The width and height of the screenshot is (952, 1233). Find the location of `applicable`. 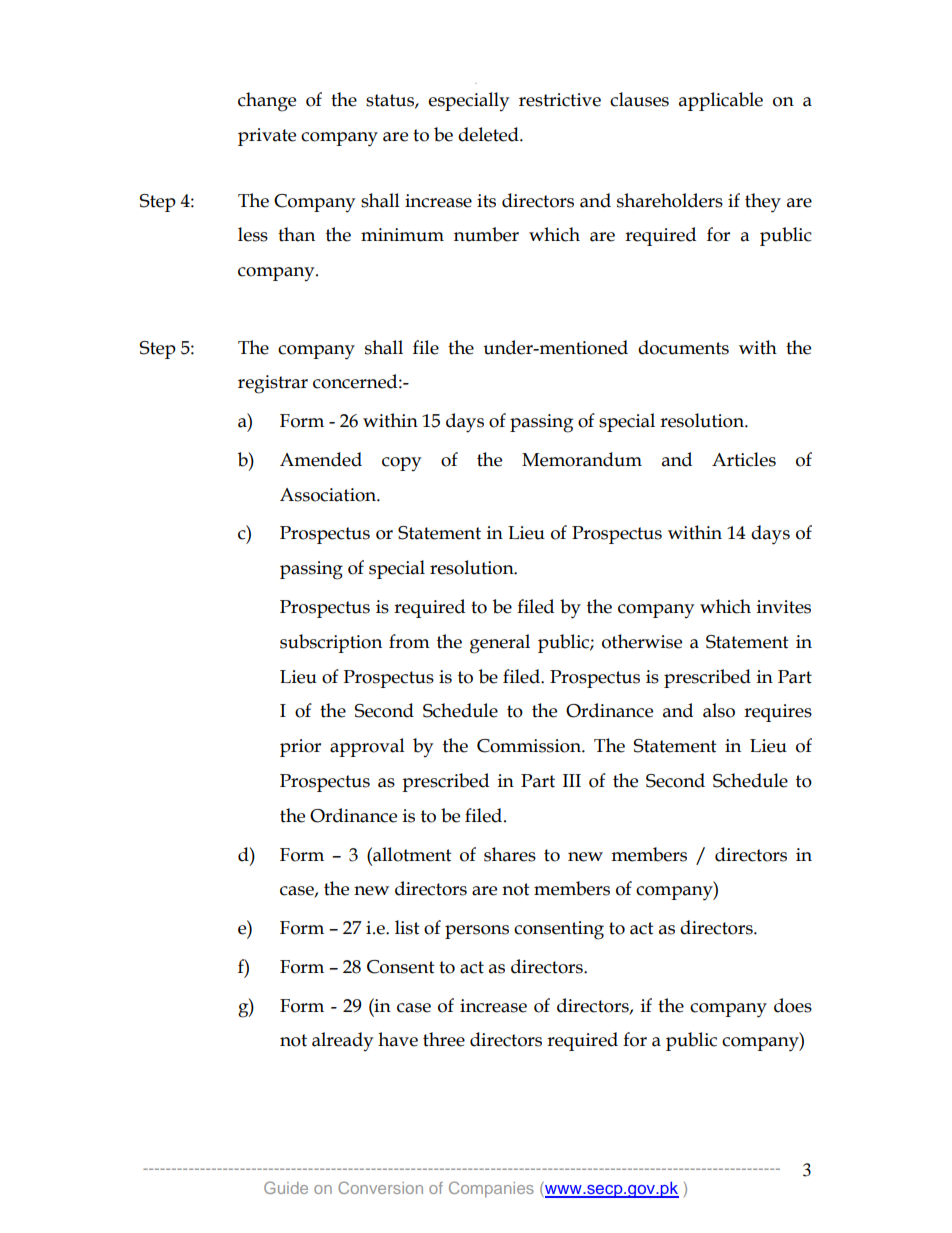

applicable is located at coordinates (721, 101).
